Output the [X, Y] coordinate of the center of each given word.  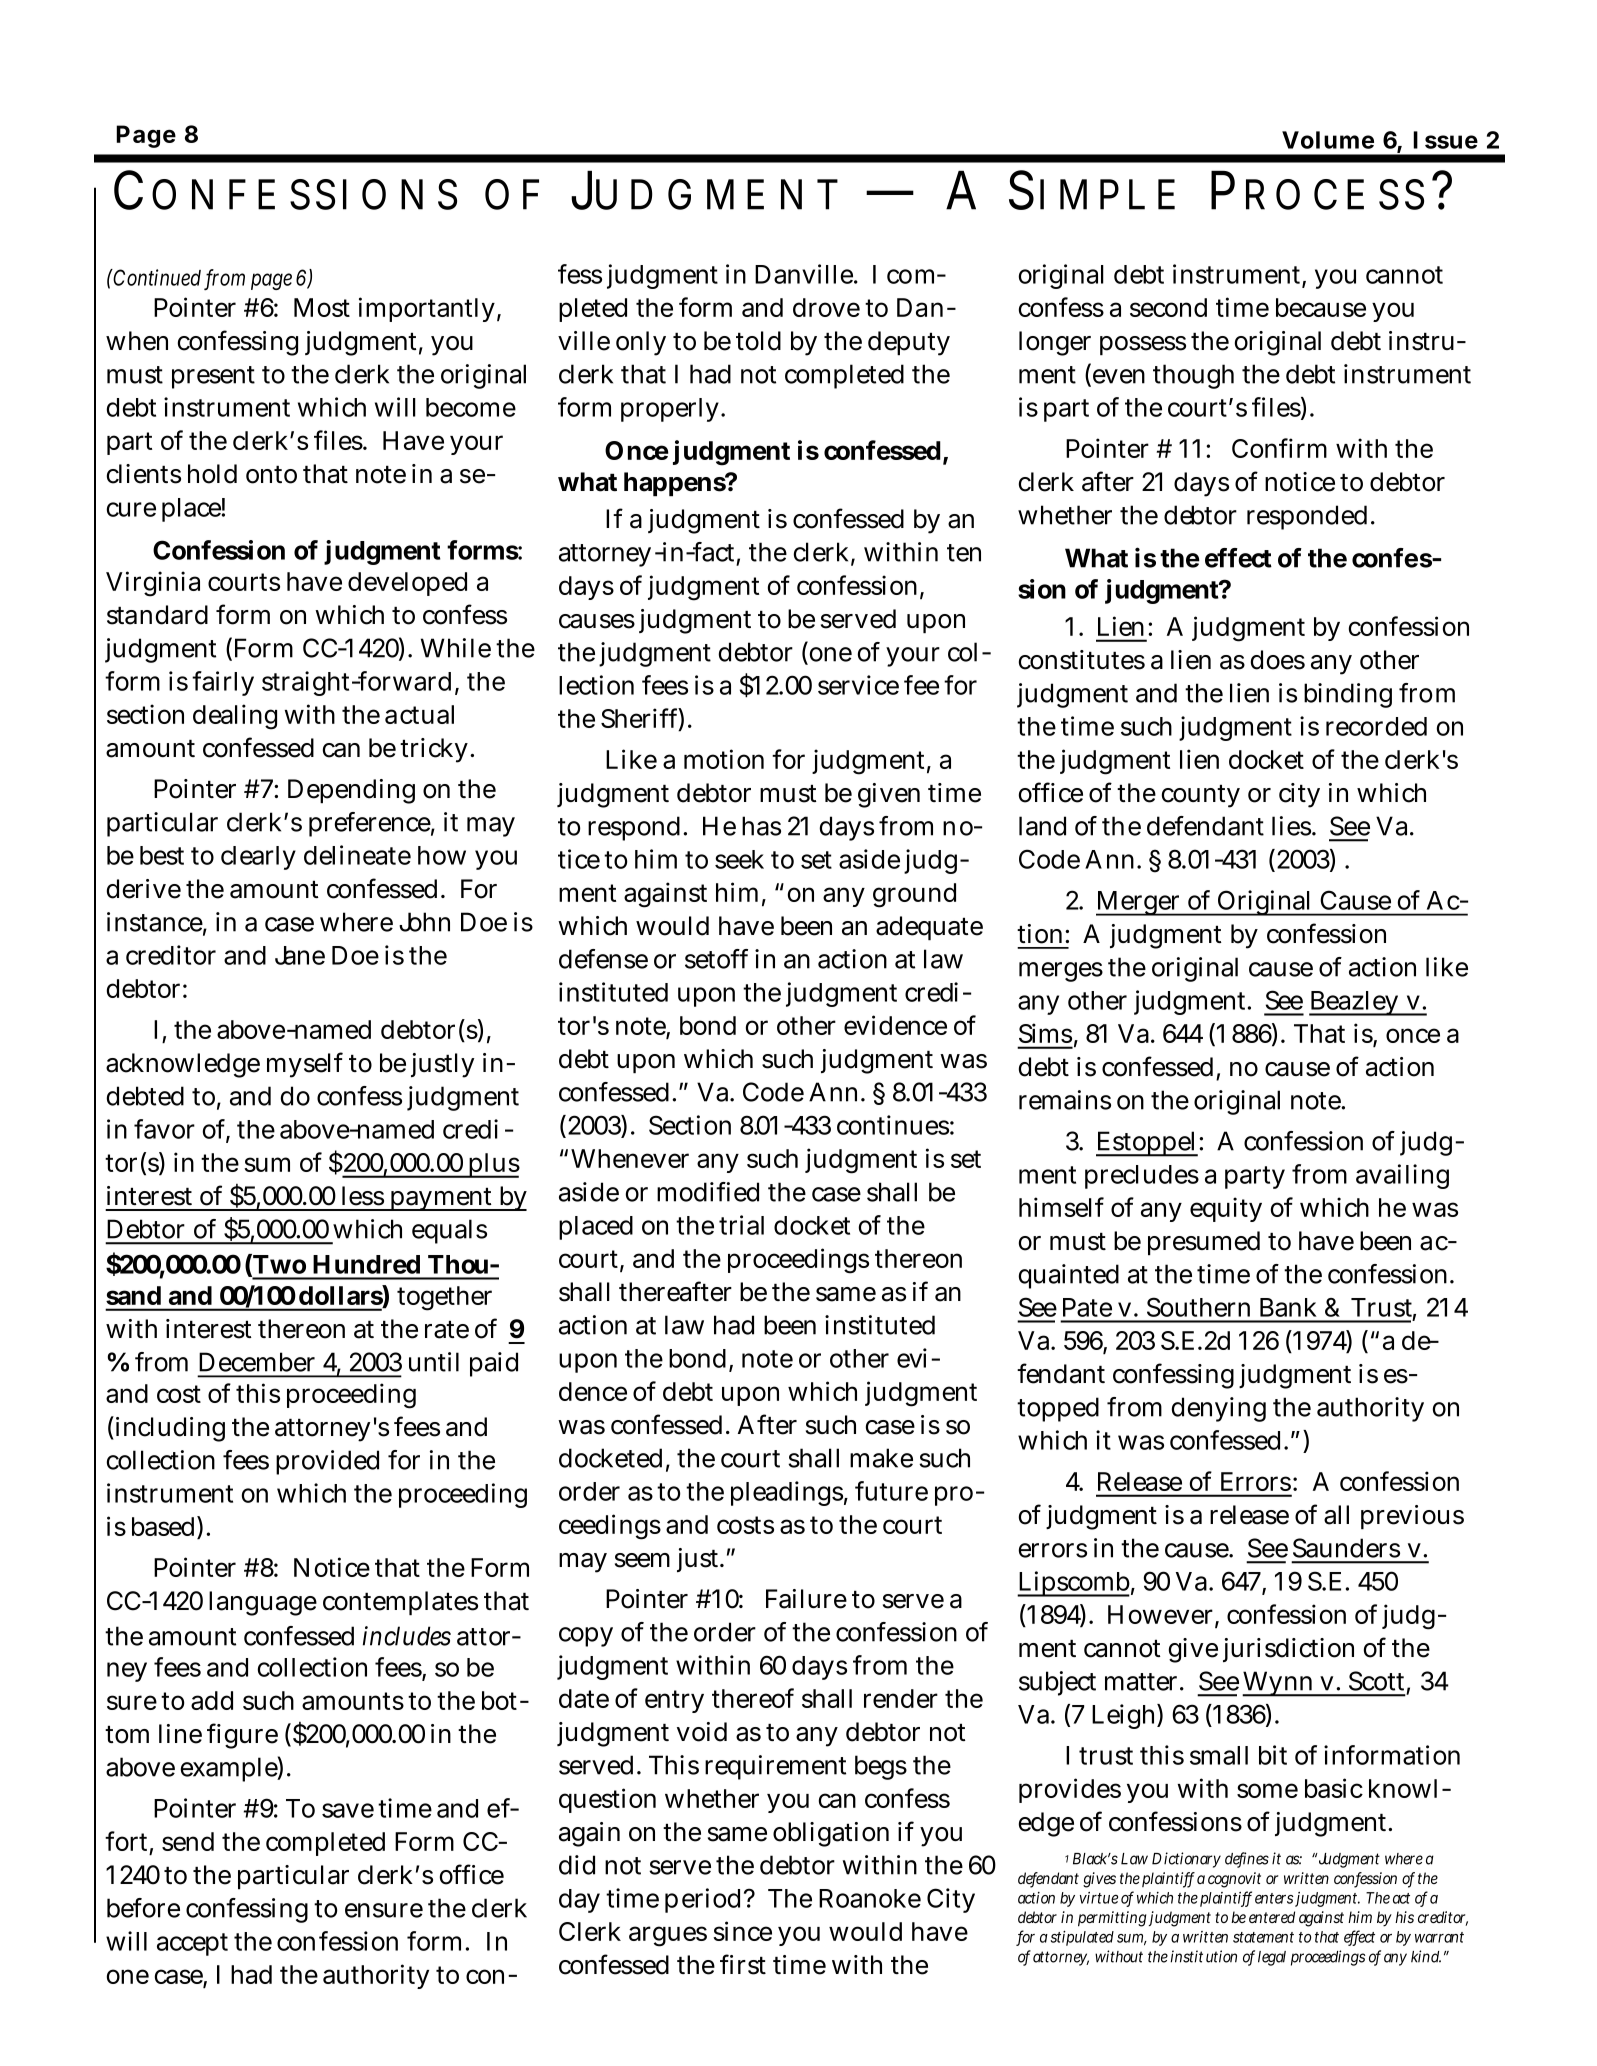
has [761, 826]
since [742, 1931]
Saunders [1346, 1548]
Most [322, 307]
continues [893, 1125]
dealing [235, 717]
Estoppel [1147, 1144]
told [758, 341]
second [1168, 307]
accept [192, 1944]
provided [327, 1462]
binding [1348, 695]
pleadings [787, 1493]
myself [305, 1065]
